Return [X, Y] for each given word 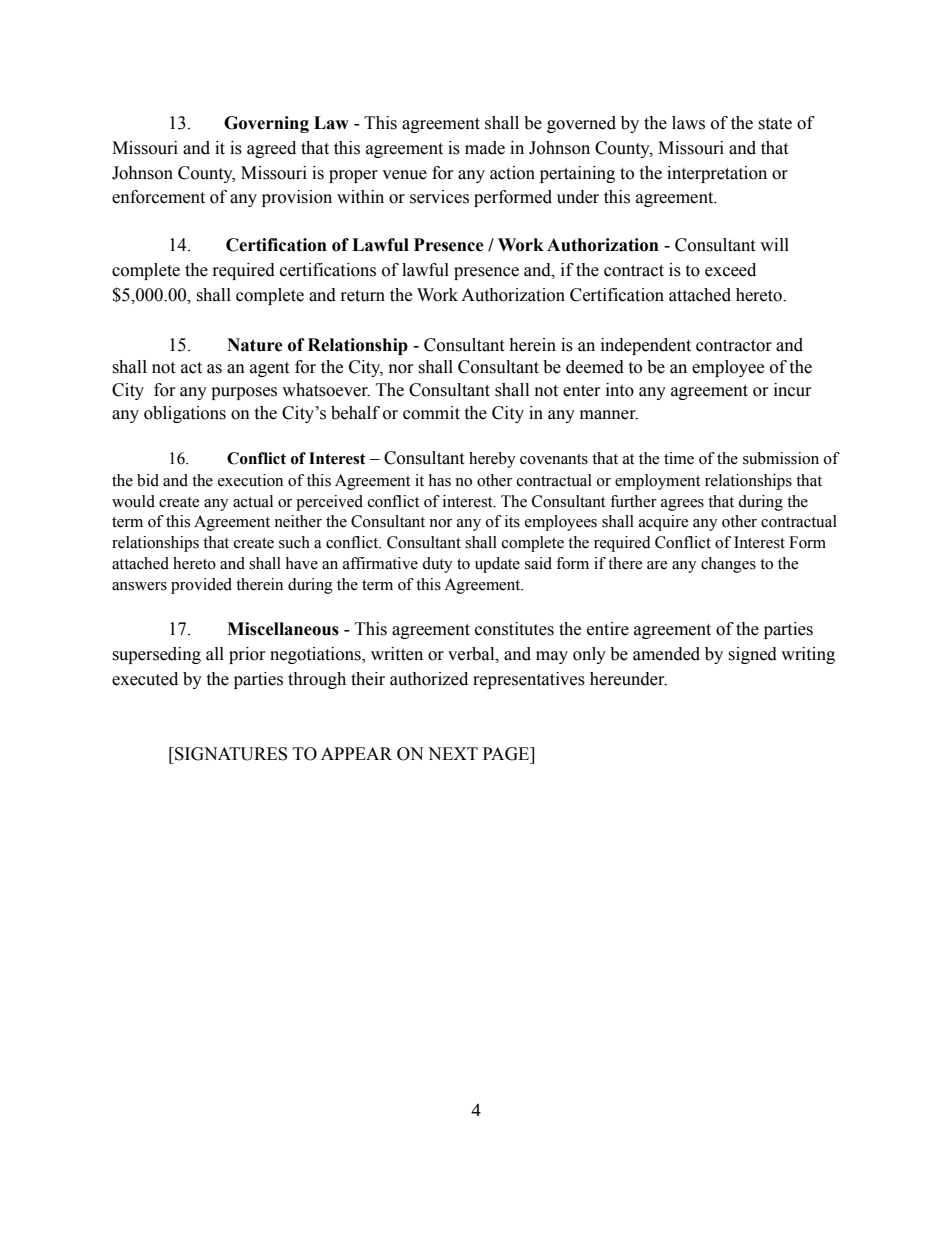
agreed [271, 149]
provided [201, 586]
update [497, 565]
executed [145, 679]
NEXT [453, 753]
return [363, 296]
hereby [492, 460]
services [439, 197]
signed [752, 655]
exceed [730, 270]
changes [728, 565]
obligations [185, 414]
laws [688, 123]
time [679, 458]
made [485, 148]
